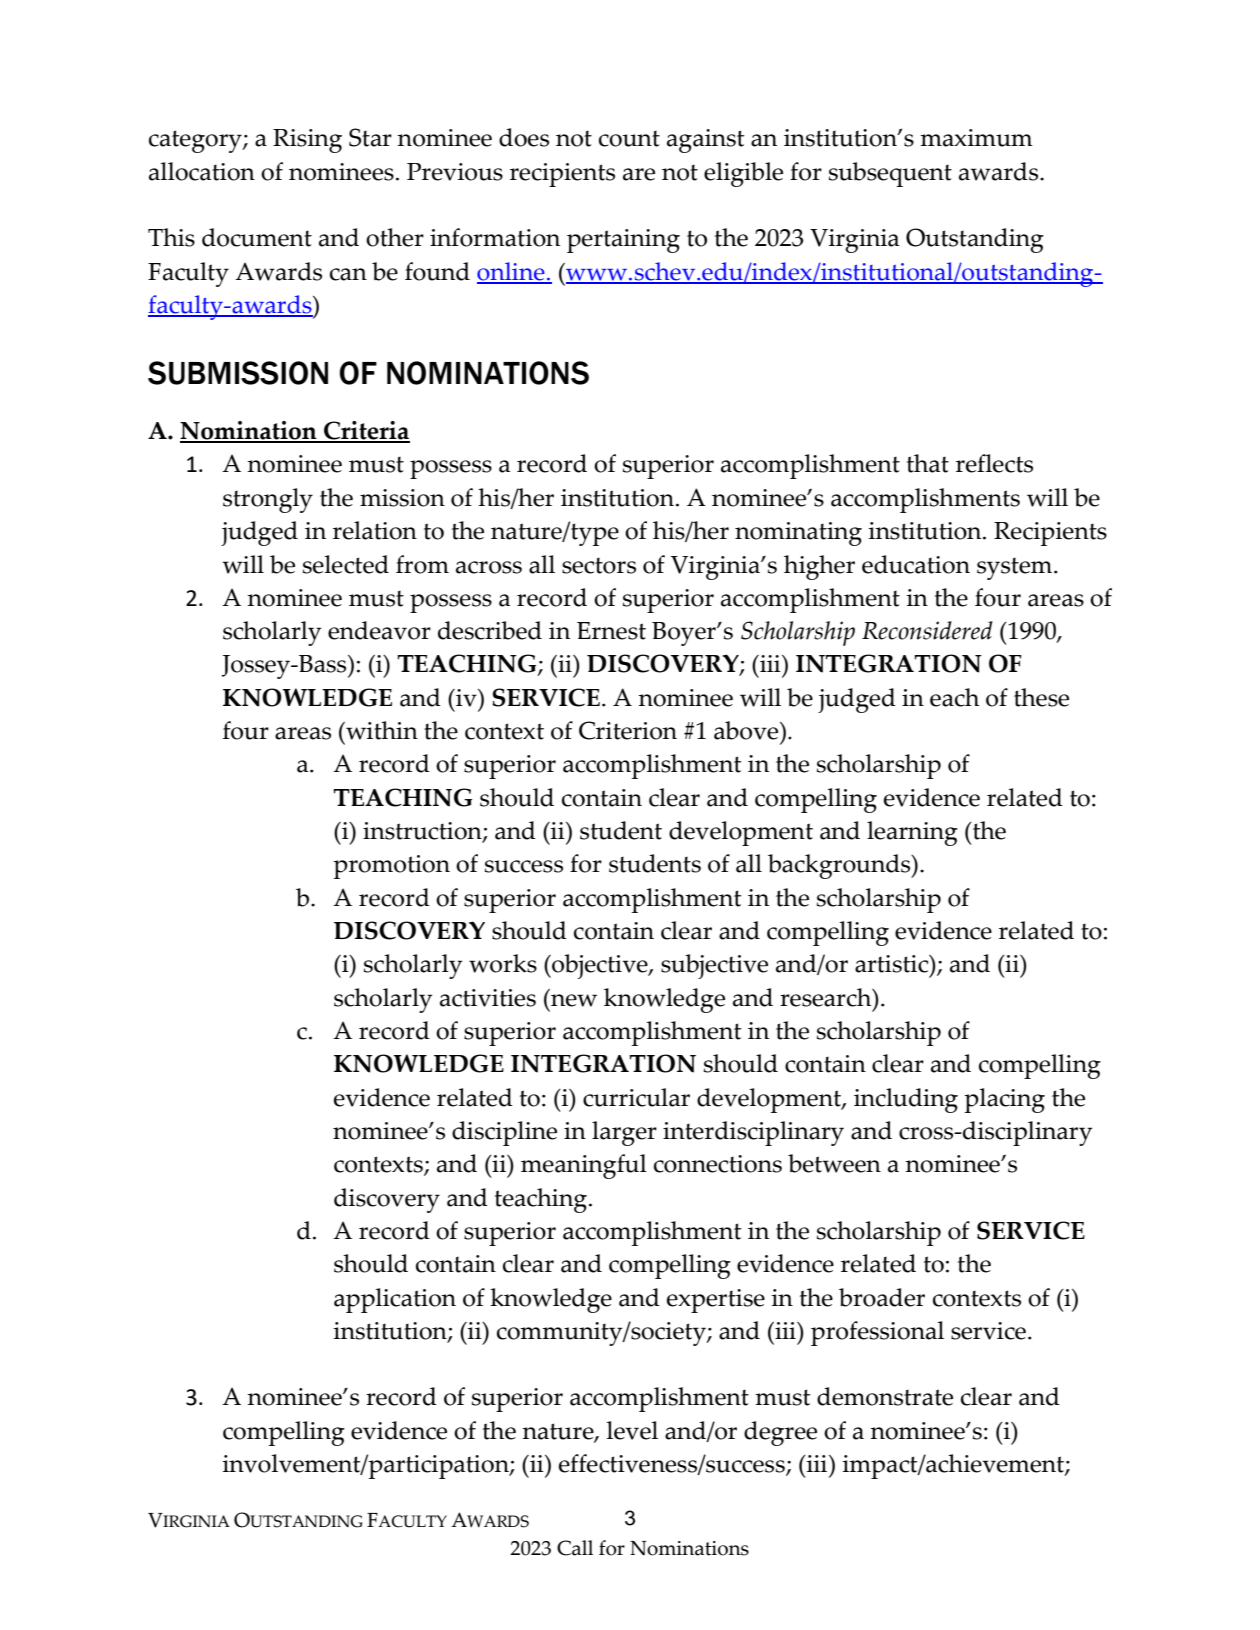  I want to click on including, so click(906, 1100).
